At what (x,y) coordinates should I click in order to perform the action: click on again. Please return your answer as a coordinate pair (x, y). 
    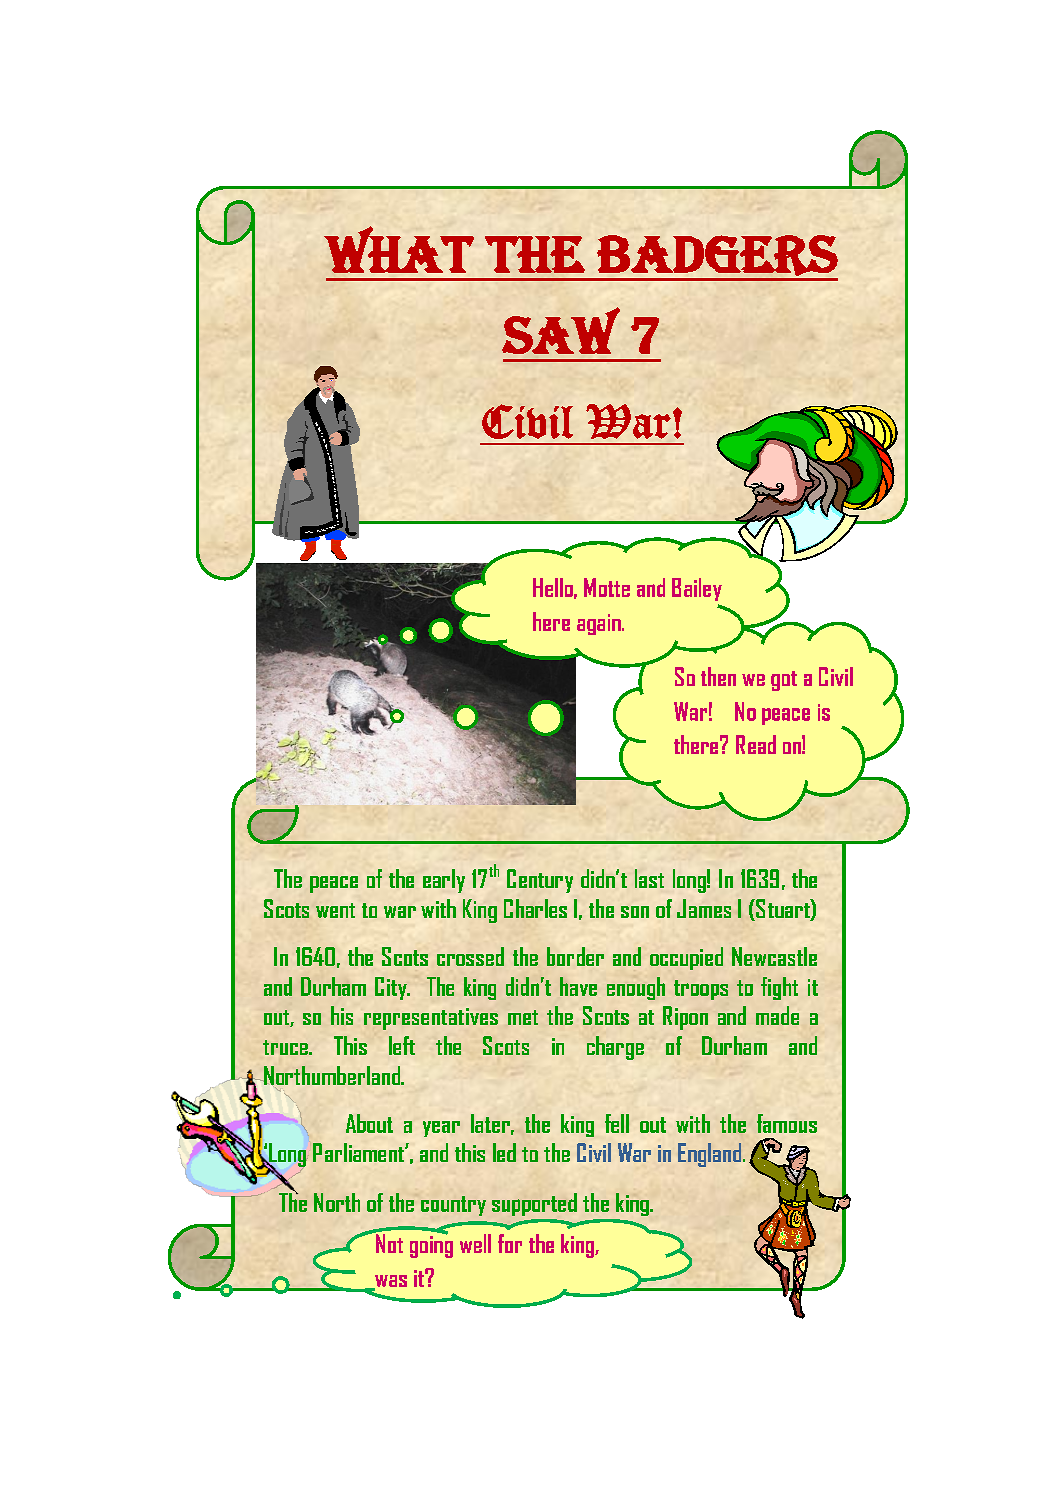
    Looking at the image, I should click on (600, 624).
